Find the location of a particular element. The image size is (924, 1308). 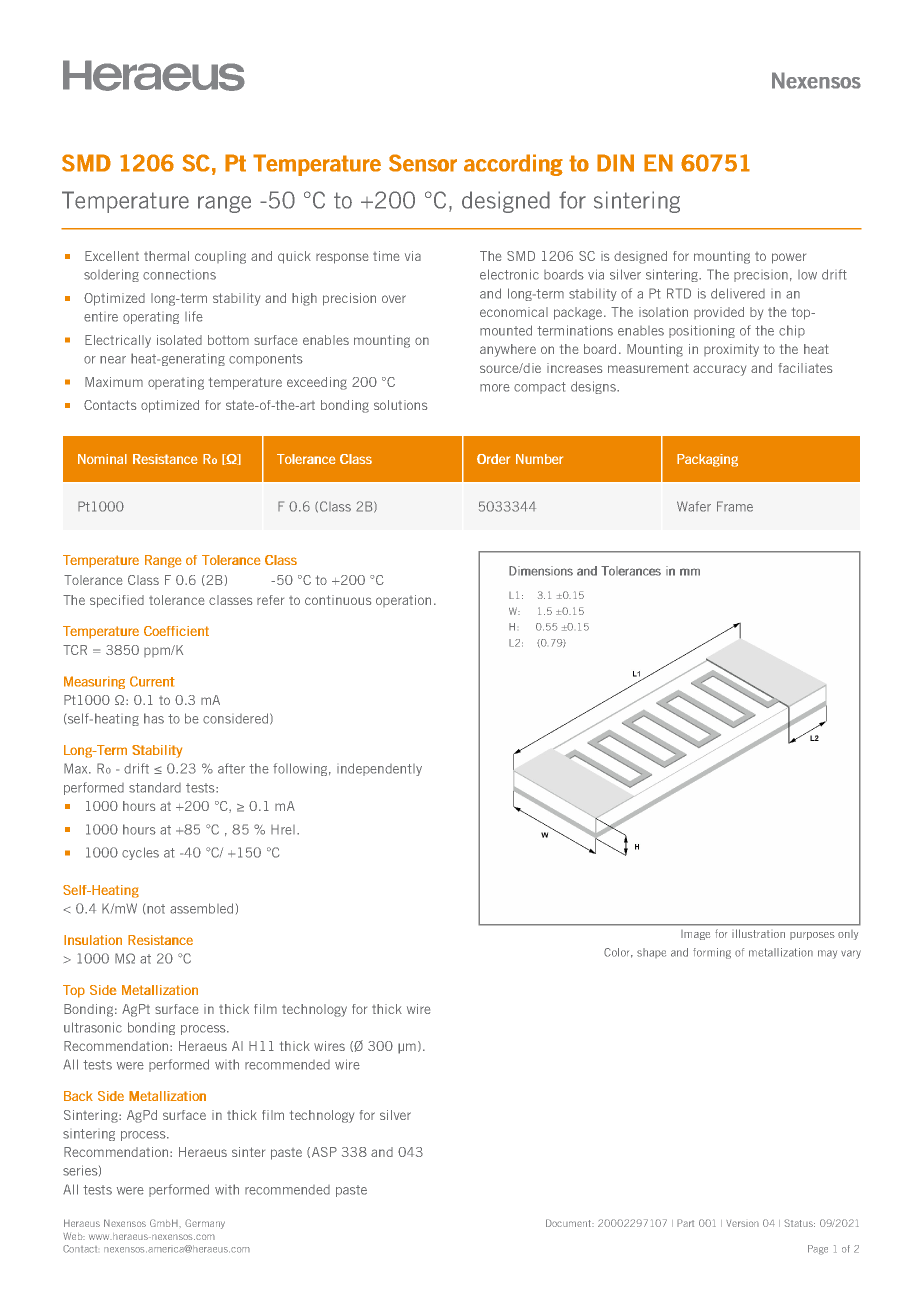

cycles is located at coordinates (140, 853).
